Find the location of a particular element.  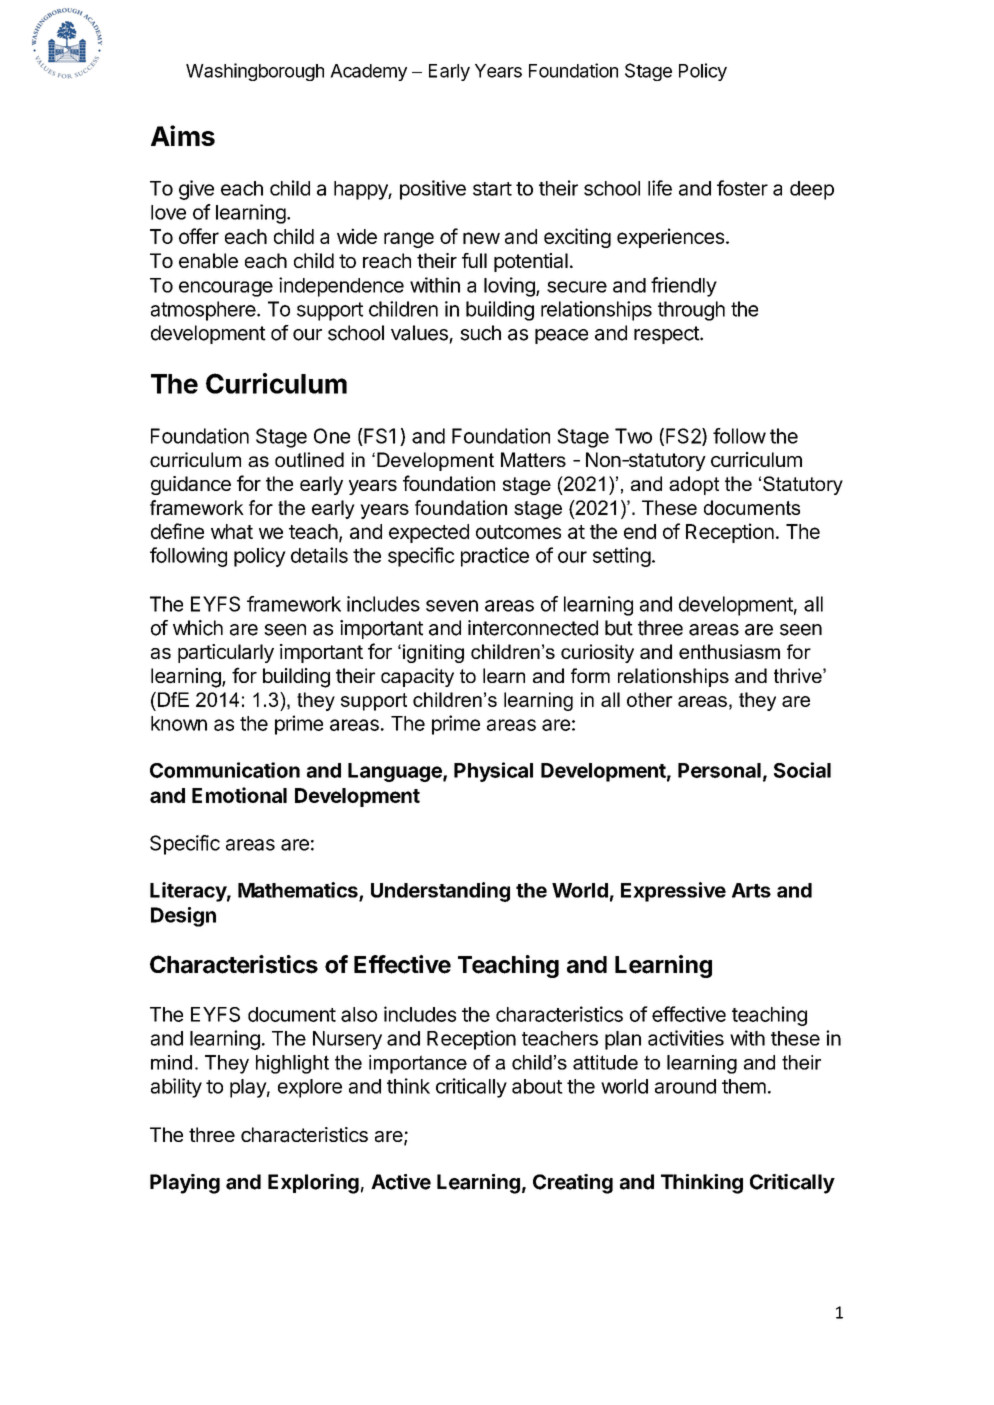

Exploring is located at coordinates (313, 1184).
